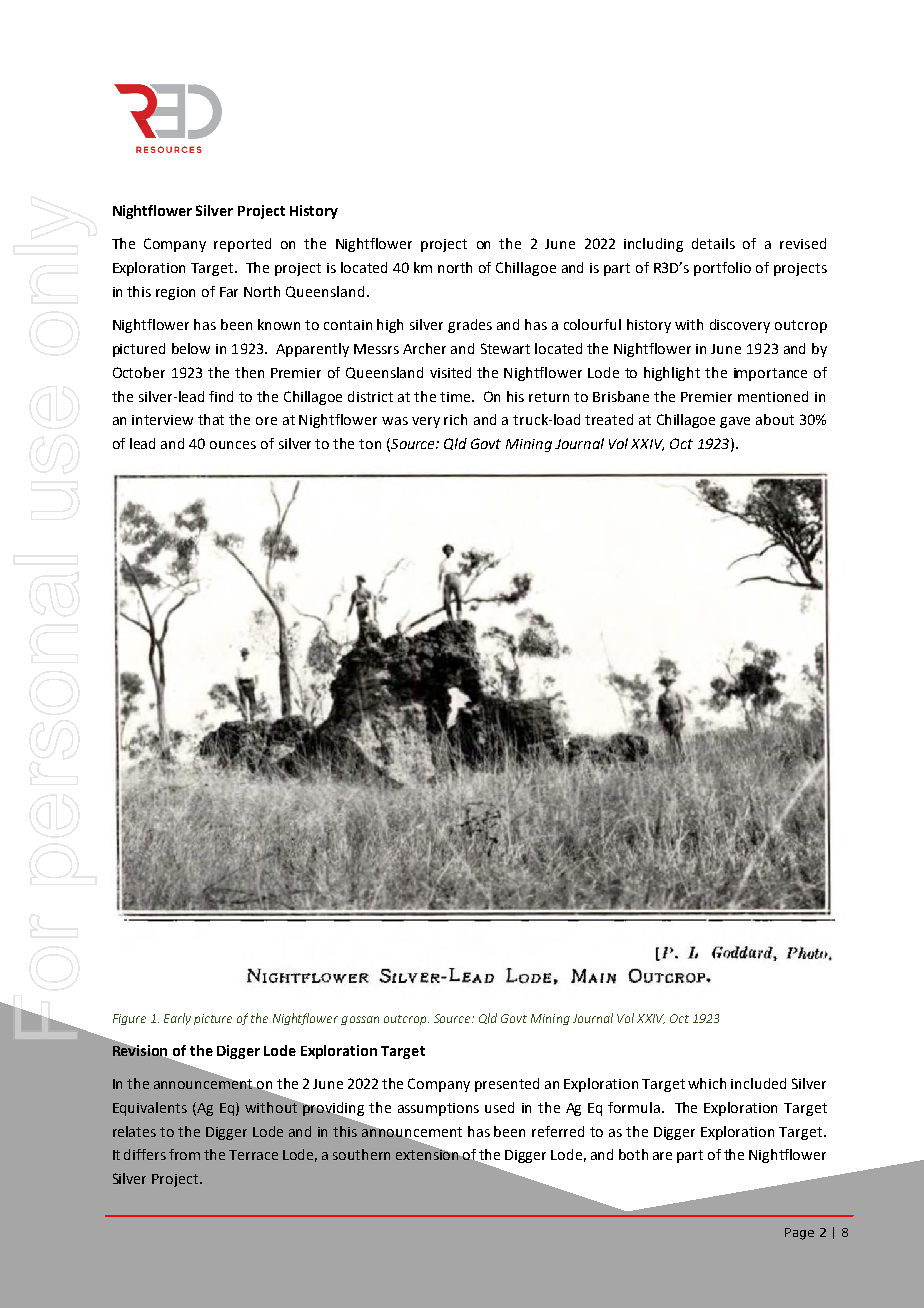 This screenshot has height=1308, width=924. I want to click on Far, so click(229, 292).
